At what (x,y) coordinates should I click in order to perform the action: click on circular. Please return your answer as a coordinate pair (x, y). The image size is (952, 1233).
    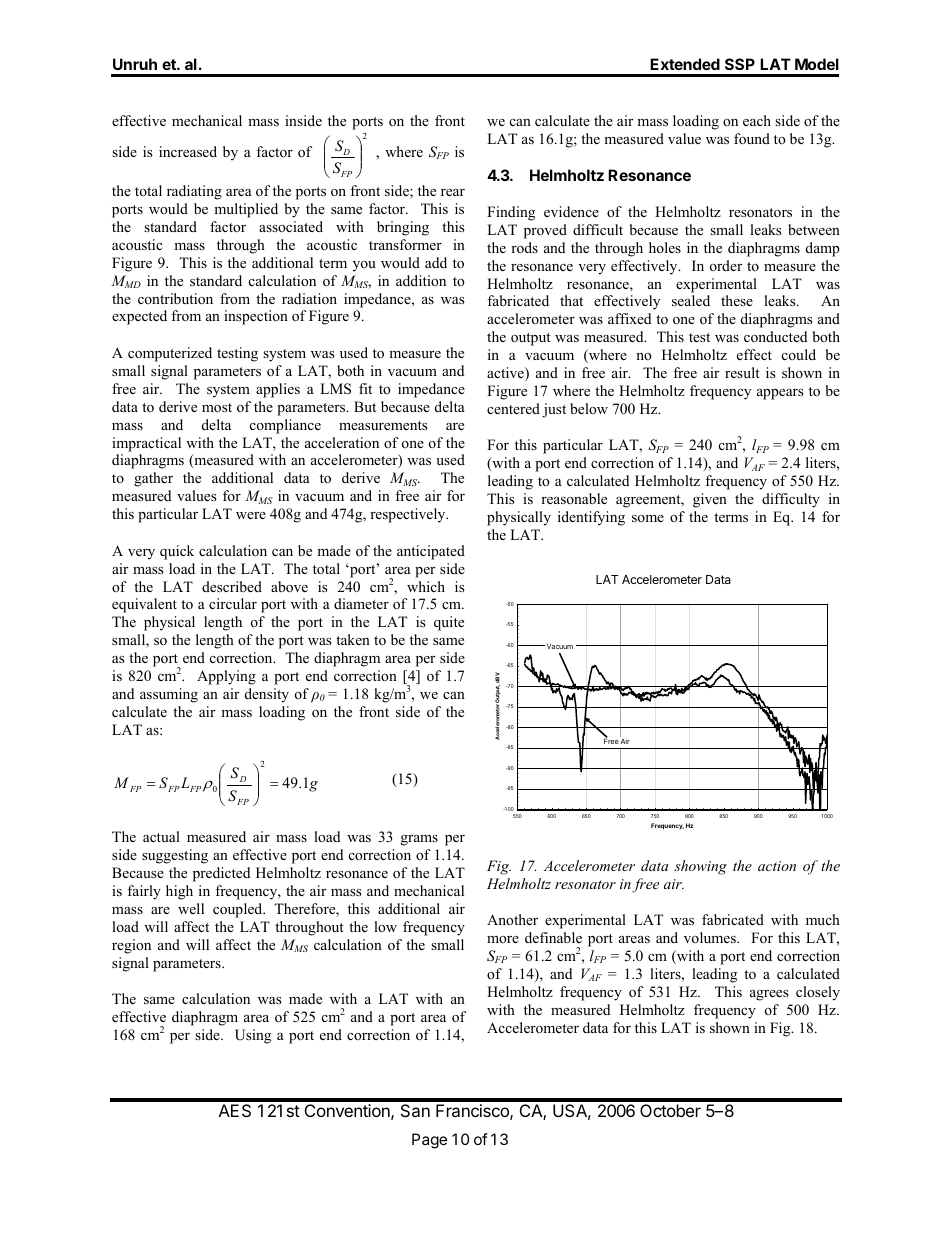
    Looking at the image, I should click on (233, 603).
